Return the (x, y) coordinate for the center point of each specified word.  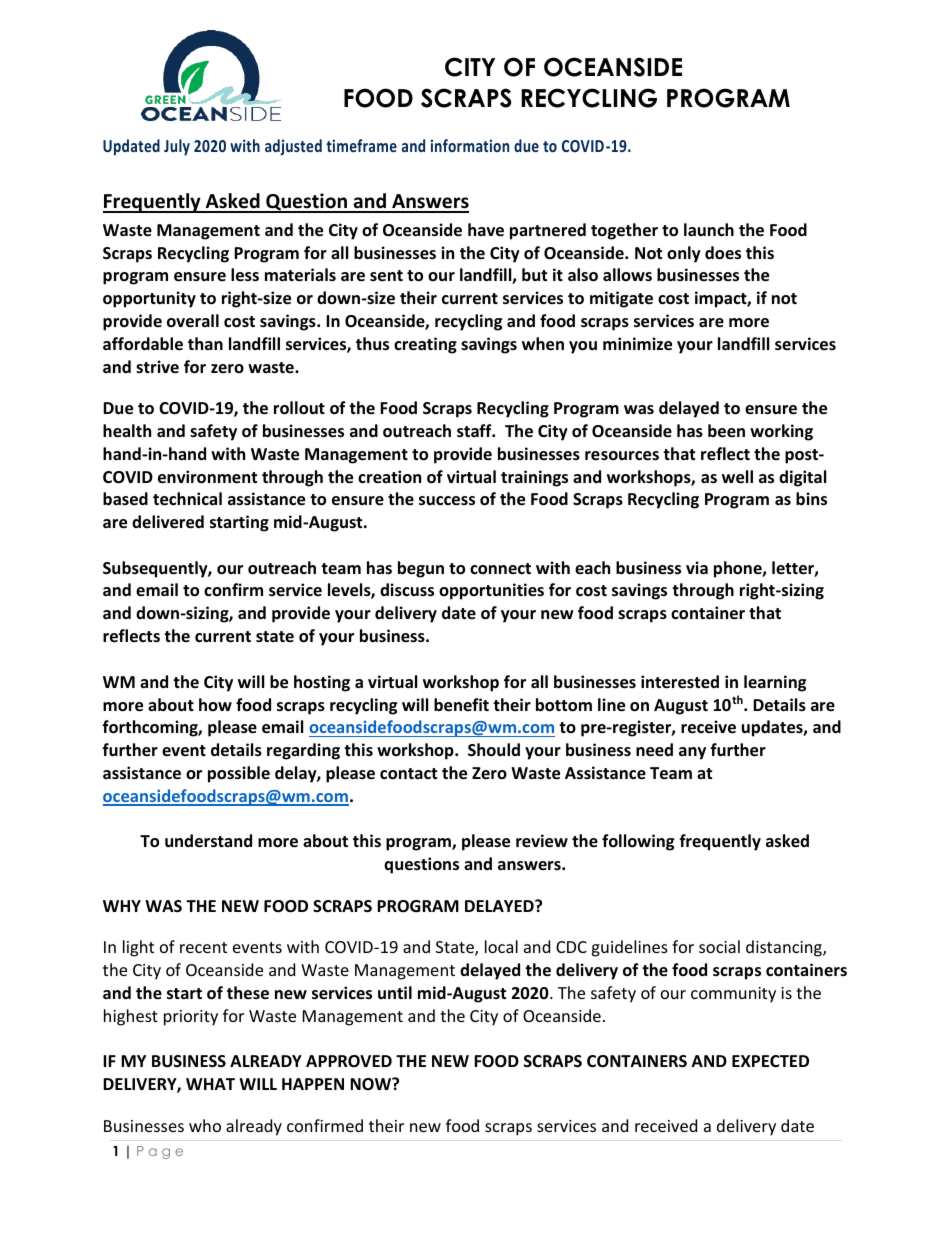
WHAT (210, 1084)
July (177, 147)
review (542, 841)
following (638, 842)
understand (208, 841)
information (470, 145)
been (726, 431)
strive (157, 366)
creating (425, 345)
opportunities (491, 591)
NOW (371, 1084)
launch (709, 229)
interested (680, 682)
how (215, 704)
